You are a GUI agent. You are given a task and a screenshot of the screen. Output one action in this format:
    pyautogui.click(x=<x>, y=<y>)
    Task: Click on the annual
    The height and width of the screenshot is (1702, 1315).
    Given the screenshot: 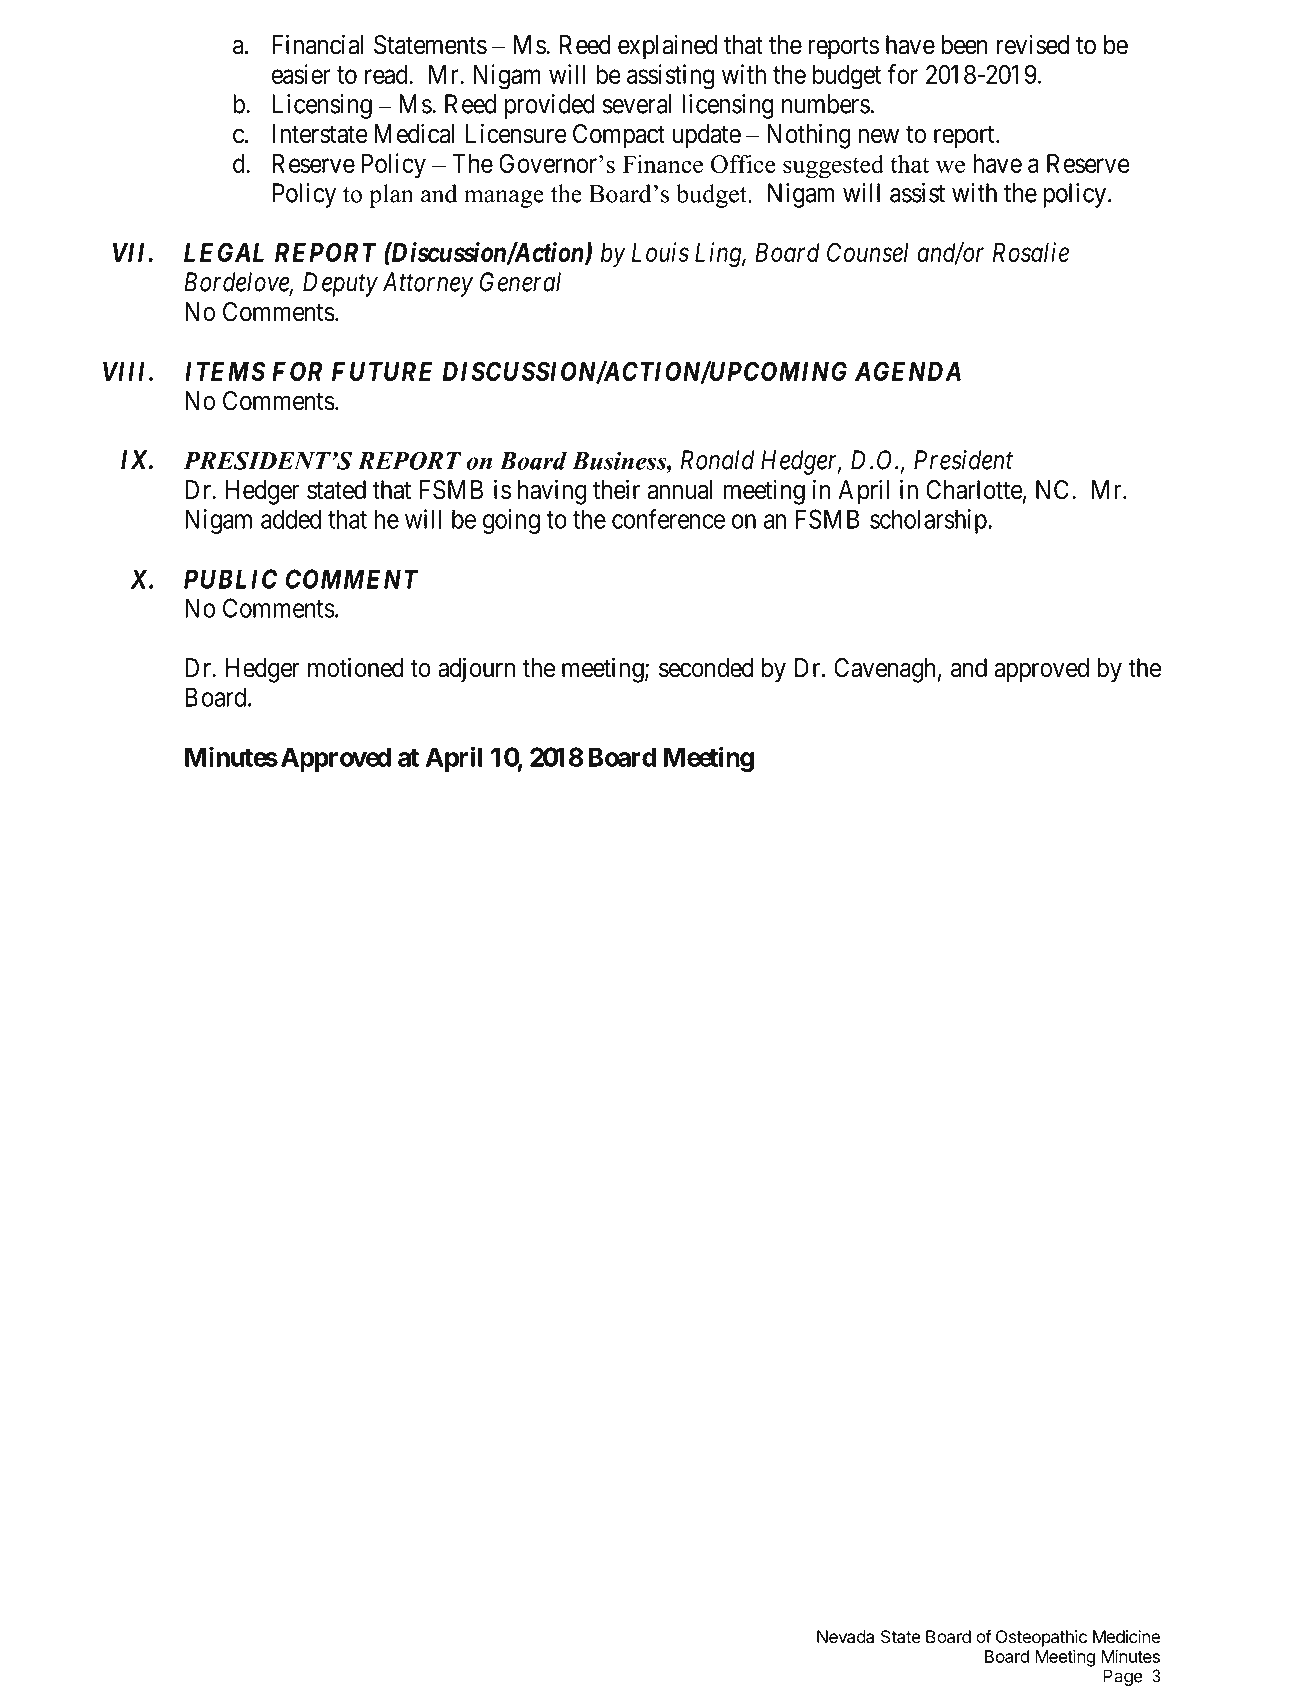 What is the action you would take?
    pyautogui.click(x=680, y=490)
